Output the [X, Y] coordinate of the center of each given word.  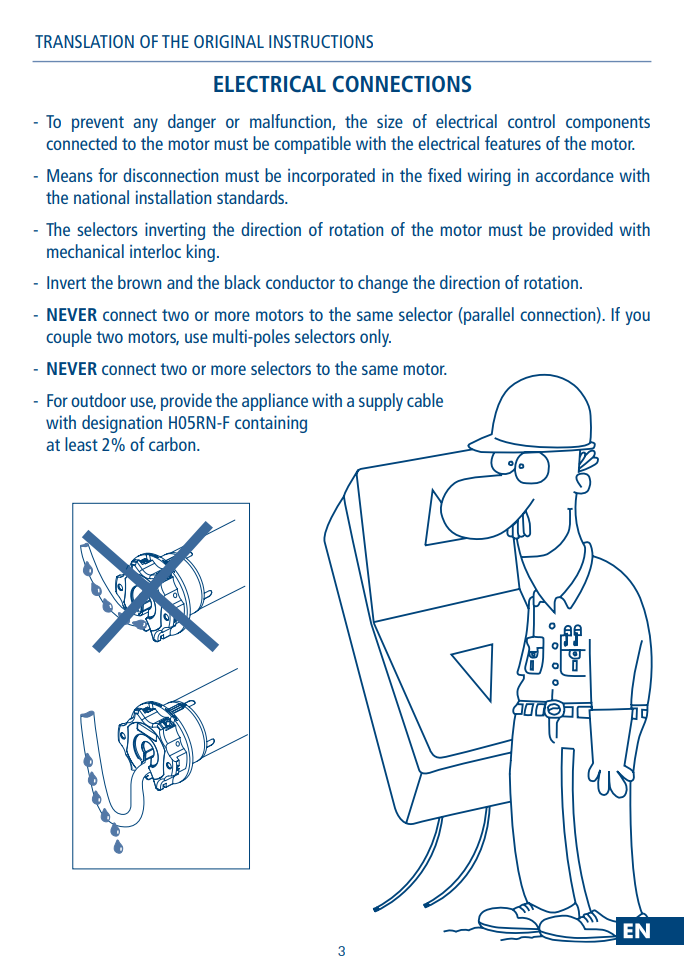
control [531, 121]
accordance [574, 175]
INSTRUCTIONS [321, 41]
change [383, 284]
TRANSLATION [84, 41]
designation [122, 424]
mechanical [85, 251]
